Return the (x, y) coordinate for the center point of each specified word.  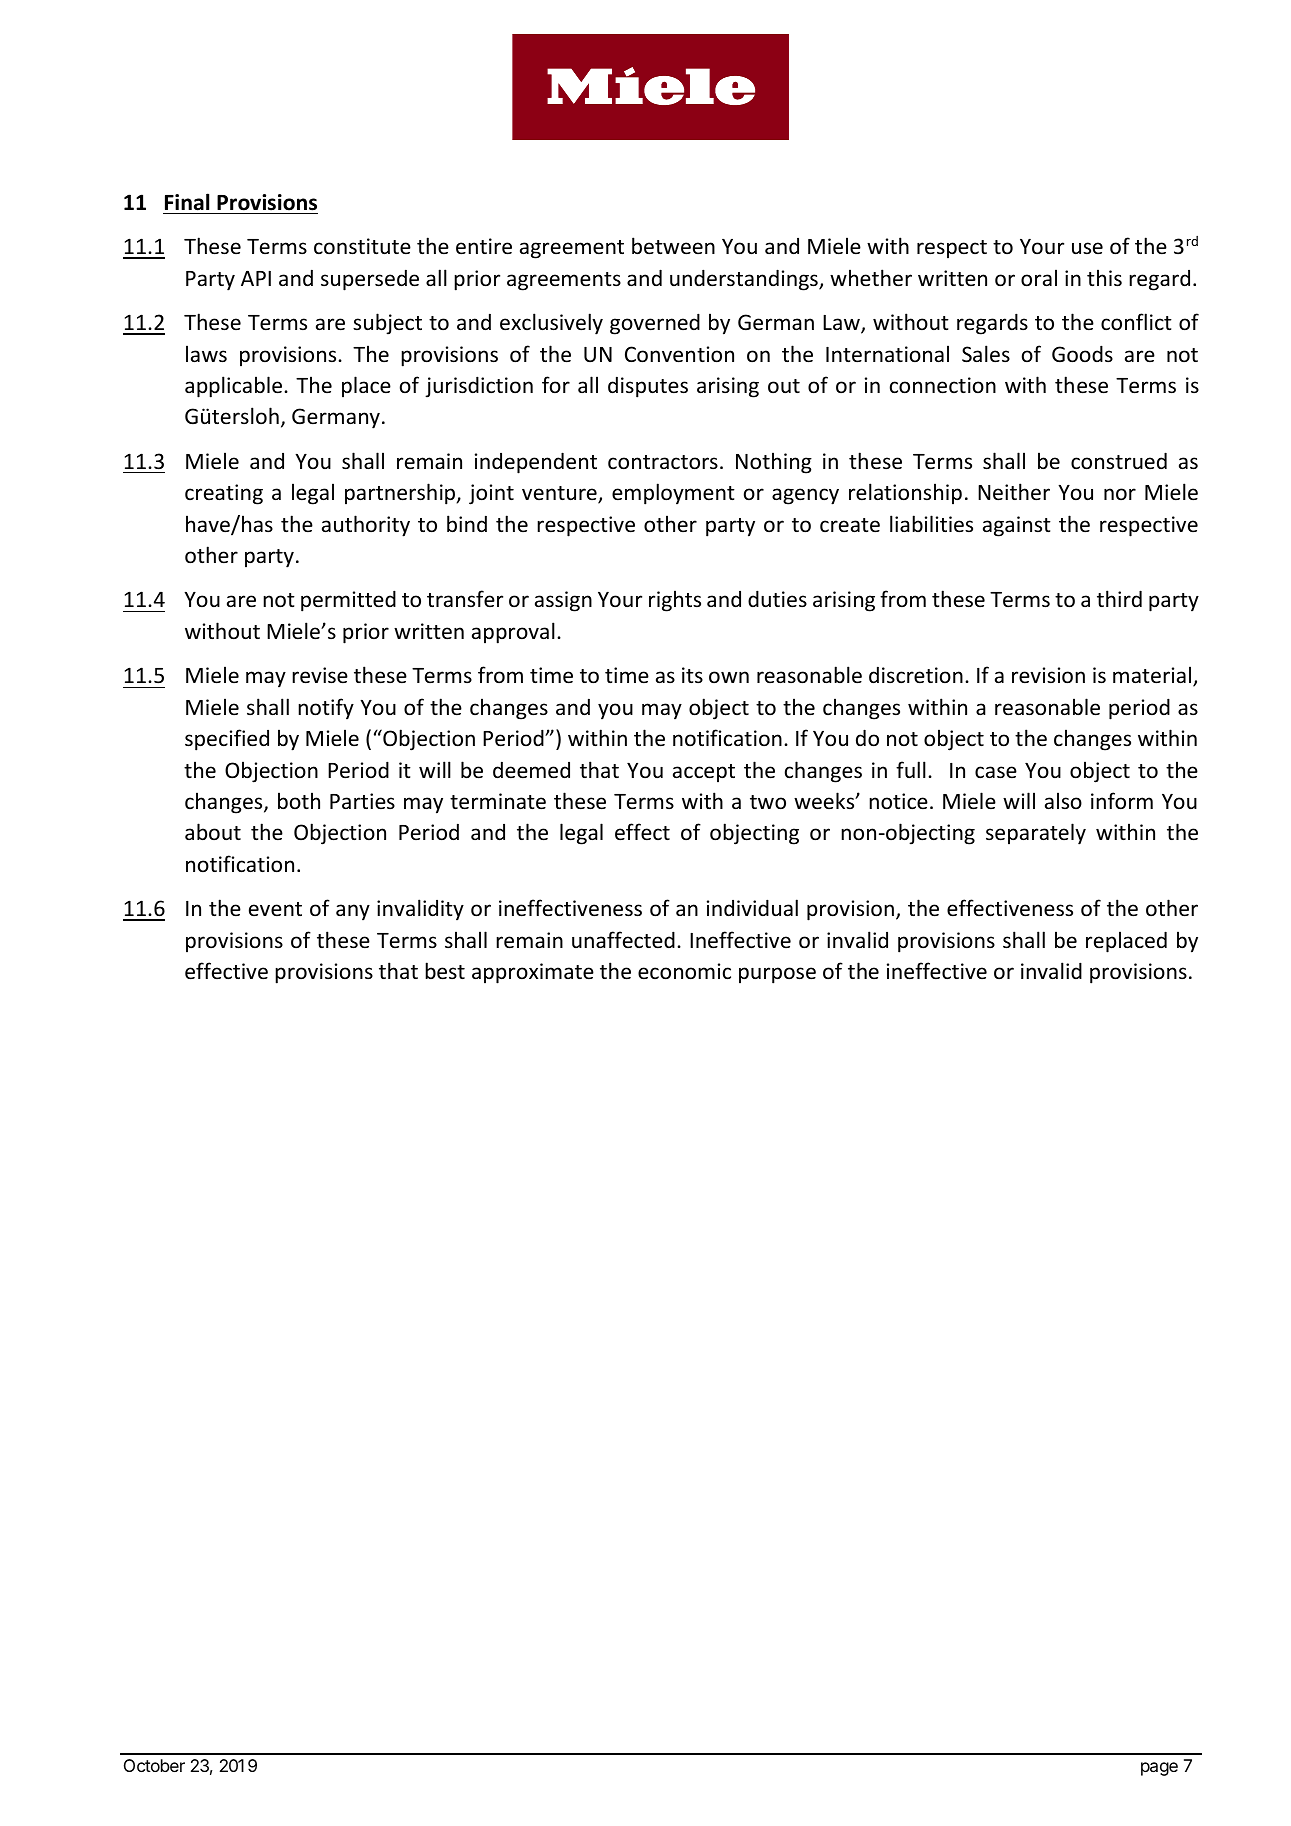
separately (1036, 834)
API (256, 278)
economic (684, 971)
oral (1039, 278)
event (275, 909)
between (673, 246)
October (154, 1765)
